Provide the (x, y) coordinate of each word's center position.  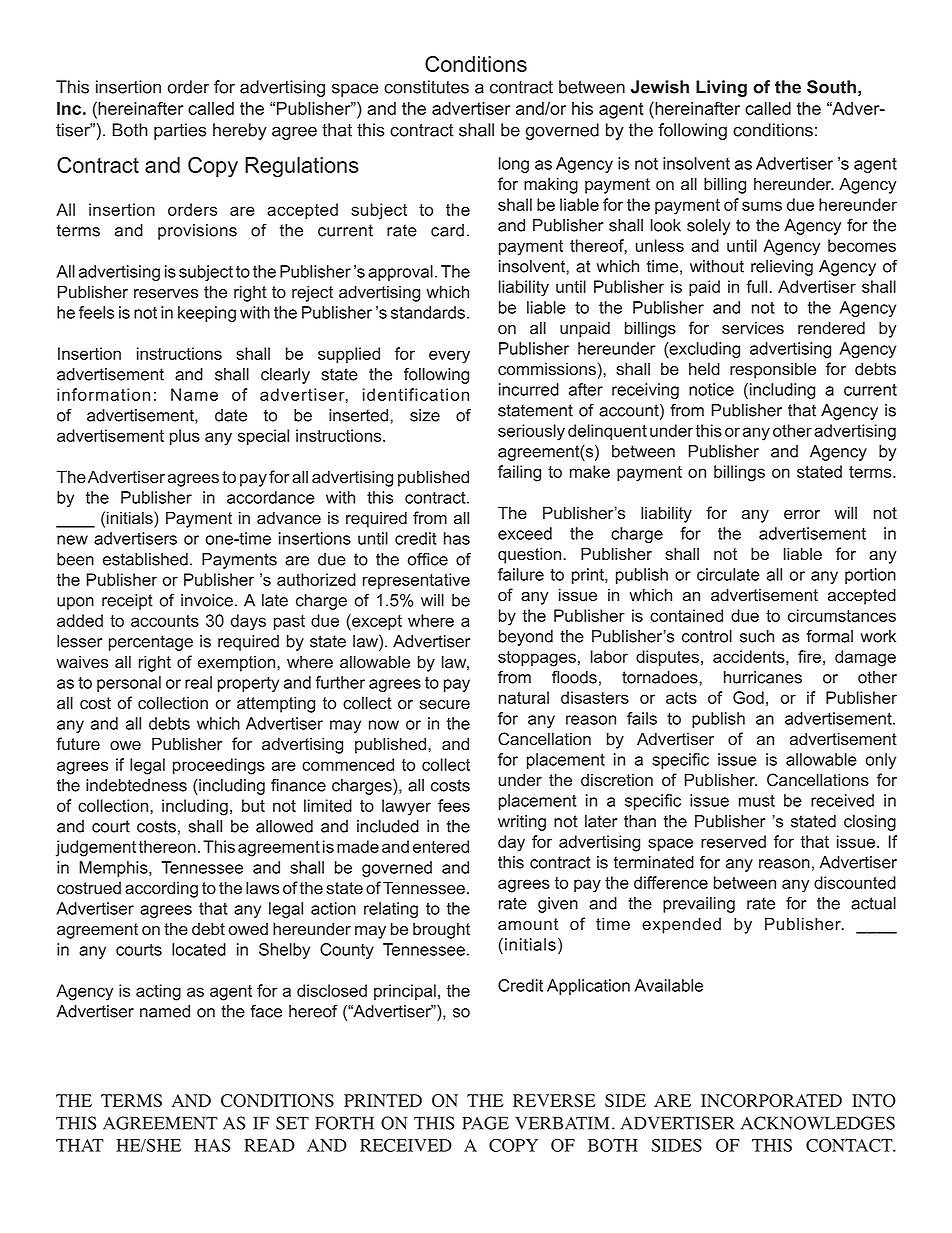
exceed (525, 533)
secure (444, 705)
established (145, 559)
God (748, 697)
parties (180, 131)
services (753, 328)
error (802, 515)
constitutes (426, 87)
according (161, 889)
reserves (166, 294)
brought (441, 930)
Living (721, 88)
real (198, 682)
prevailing (699, 905)
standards (428, 312)
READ (269, 1145)
